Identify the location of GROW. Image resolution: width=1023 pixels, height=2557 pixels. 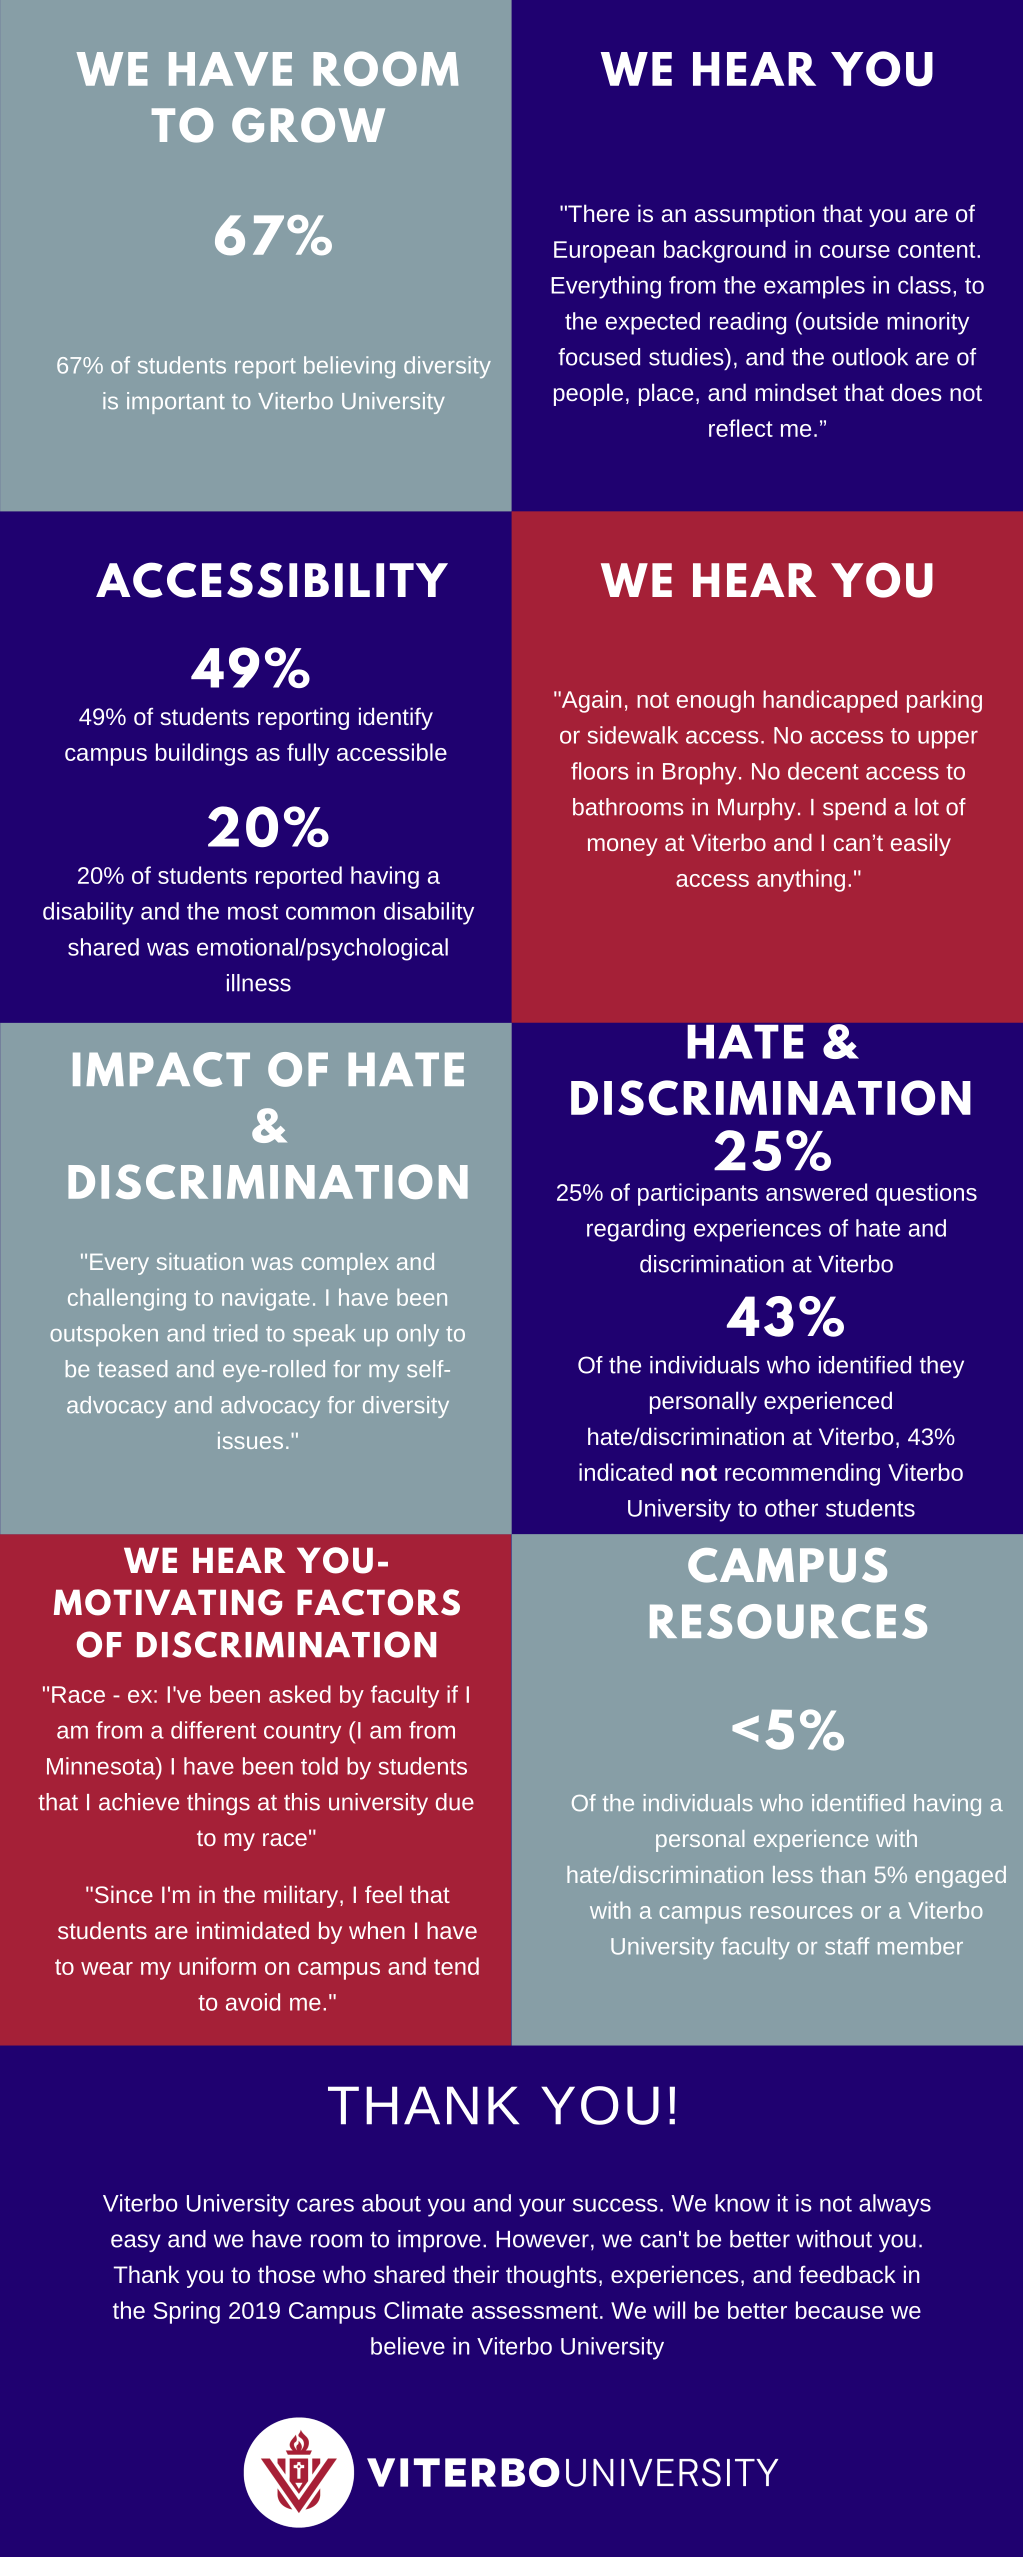
(308, 125).
